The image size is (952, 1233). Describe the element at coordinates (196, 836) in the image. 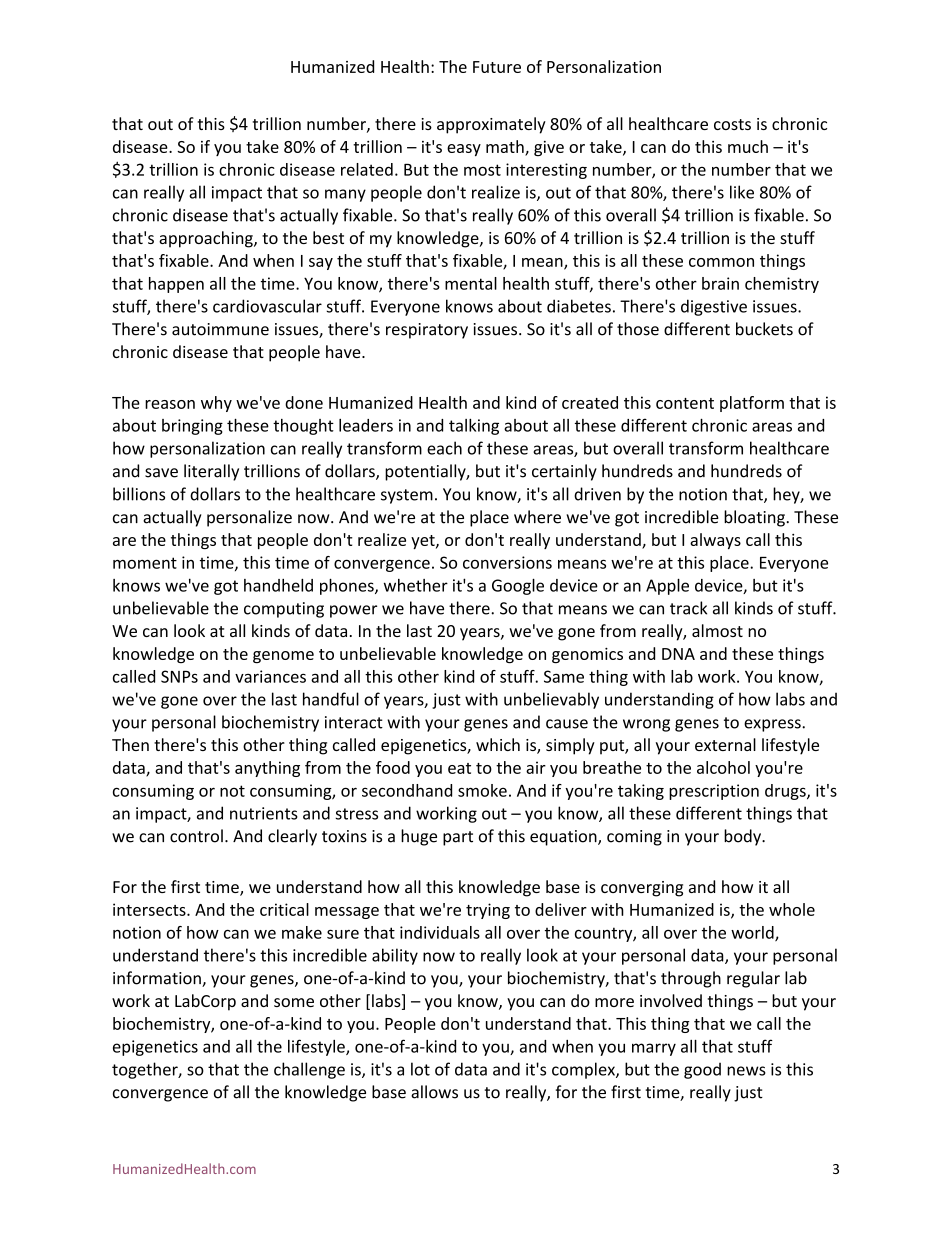

I see `control` at that location.
